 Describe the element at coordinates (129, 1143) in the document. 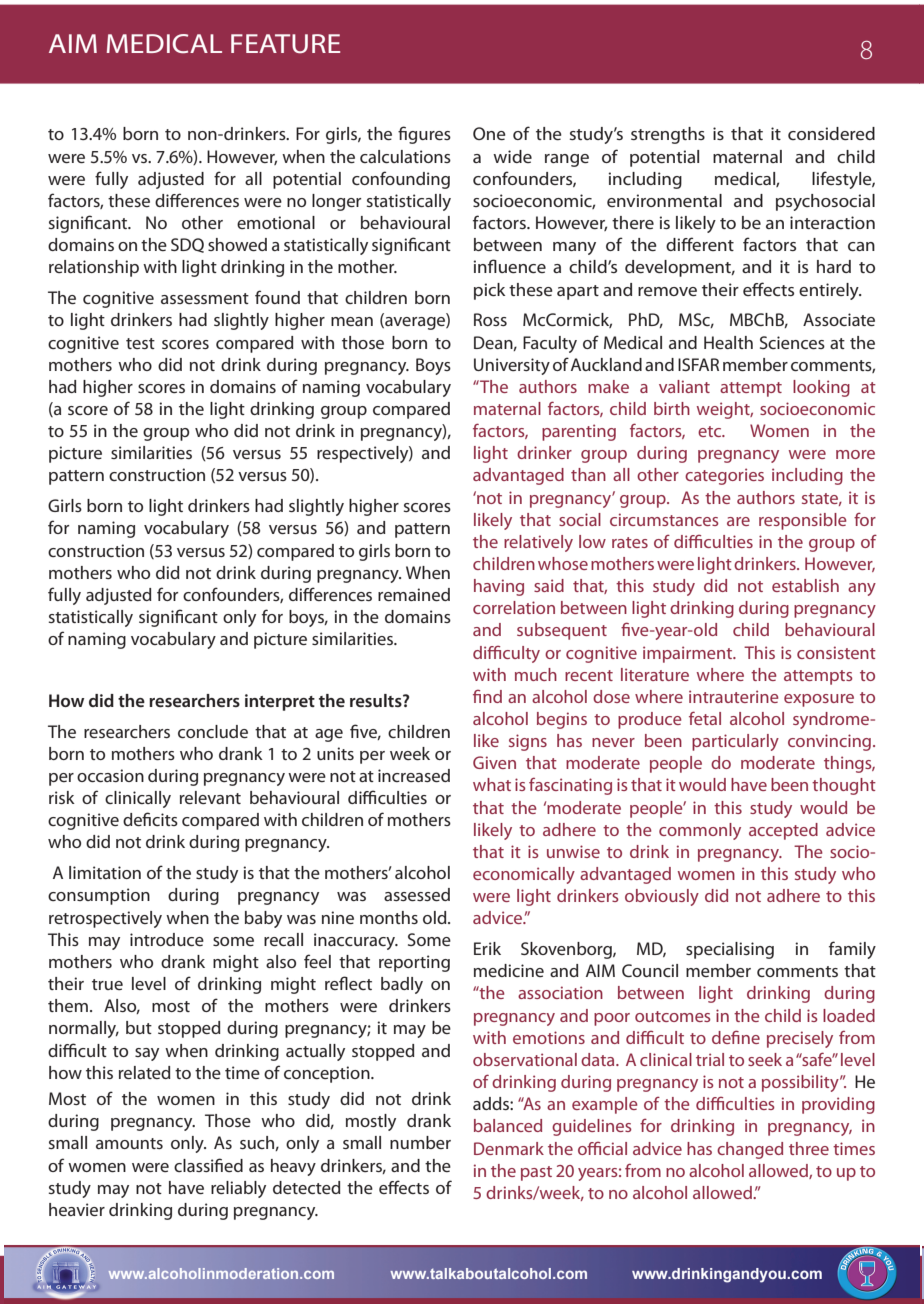

I see `amounts` at that location.
